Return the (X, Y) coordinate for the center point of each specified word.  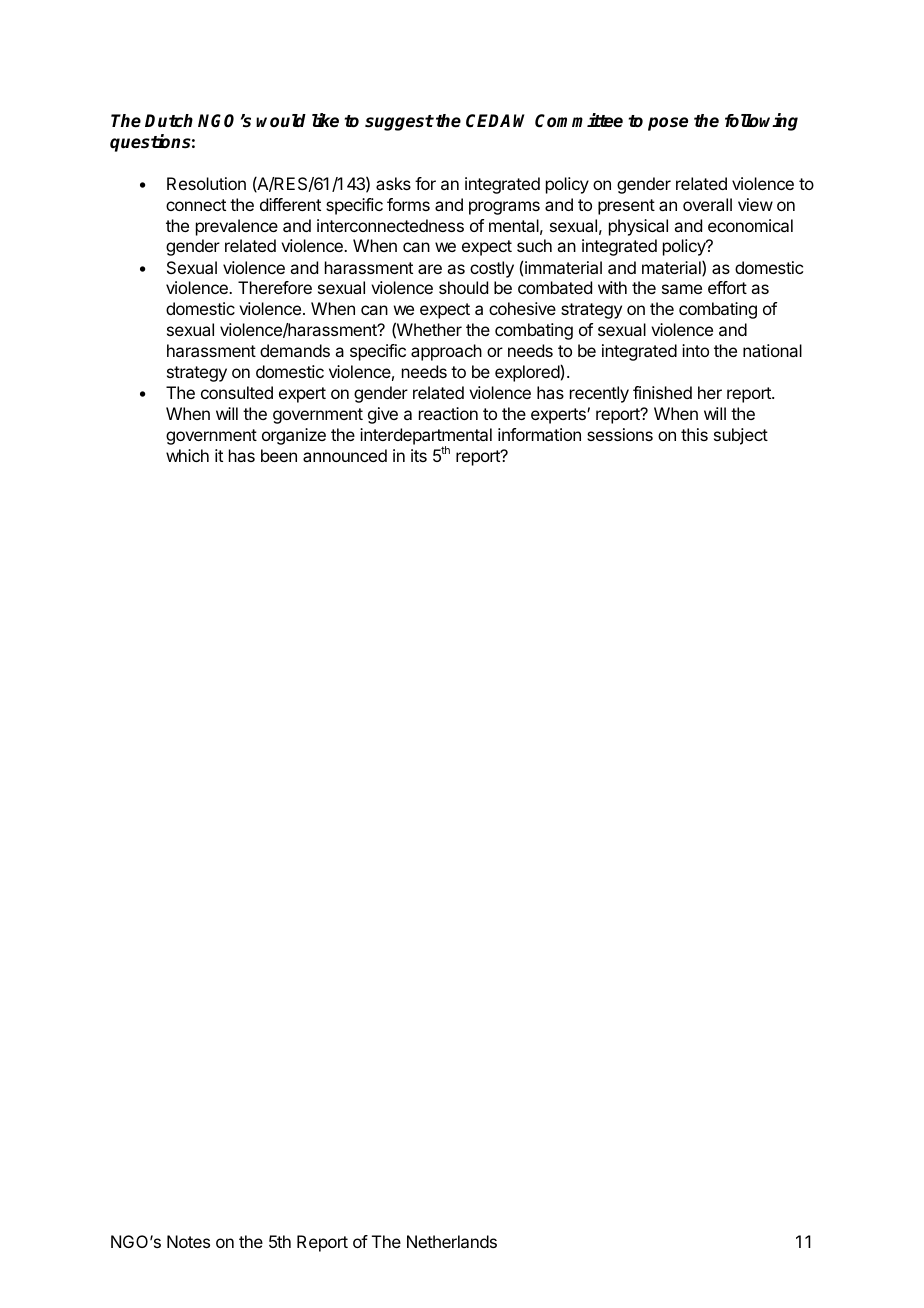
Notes (188, 1241)
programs (504, 208)
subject (741, 436)
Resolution (206, 183)
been (279, 455)
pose (668, 124)
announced (345, 455)
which (187, 455)
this (694, 434)
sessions (620, 434)
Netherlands (452, 1241)
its (419, 455)
